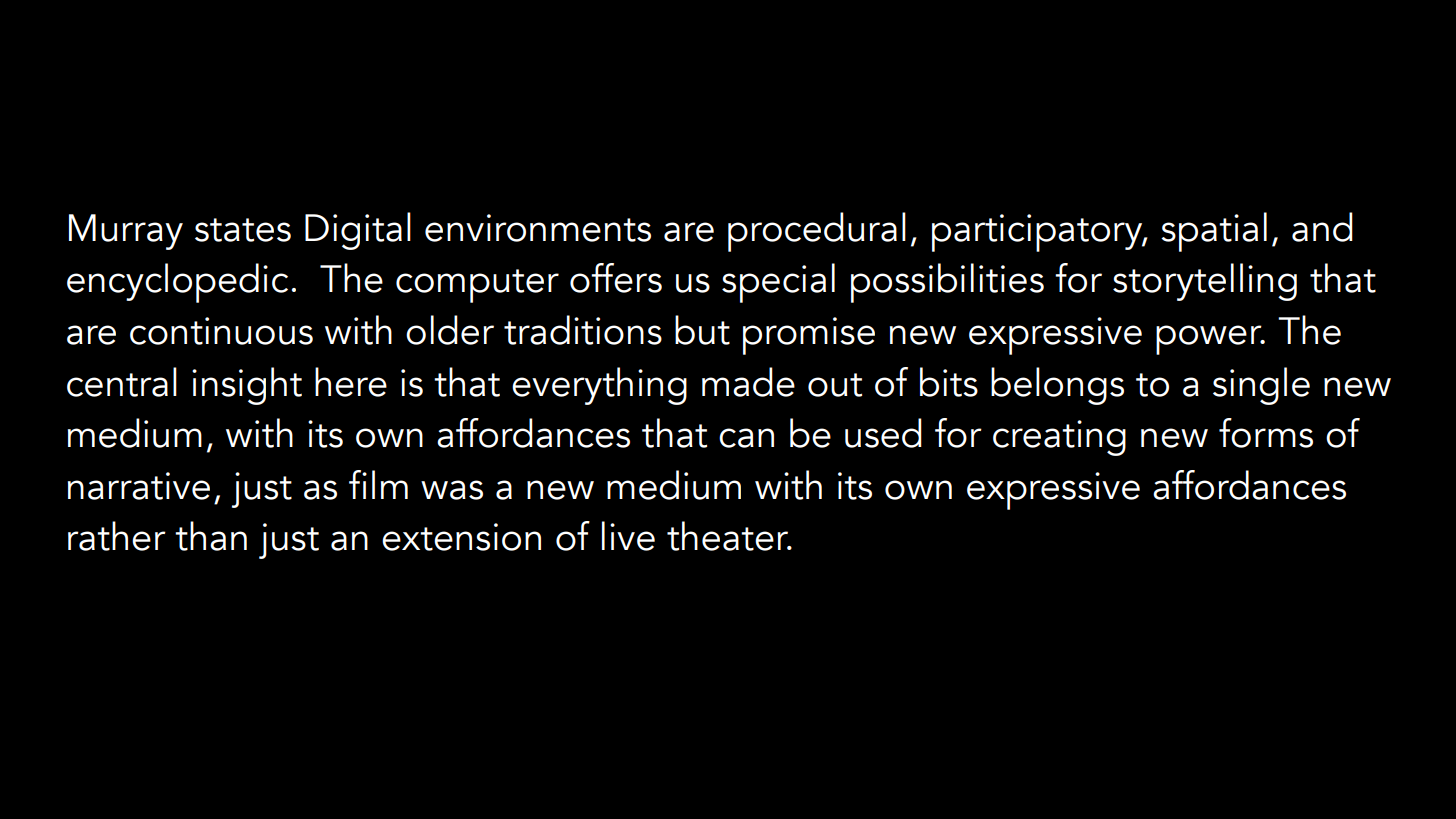 The image size is (1456, 819). I want to click on made, so click(748, 382).
